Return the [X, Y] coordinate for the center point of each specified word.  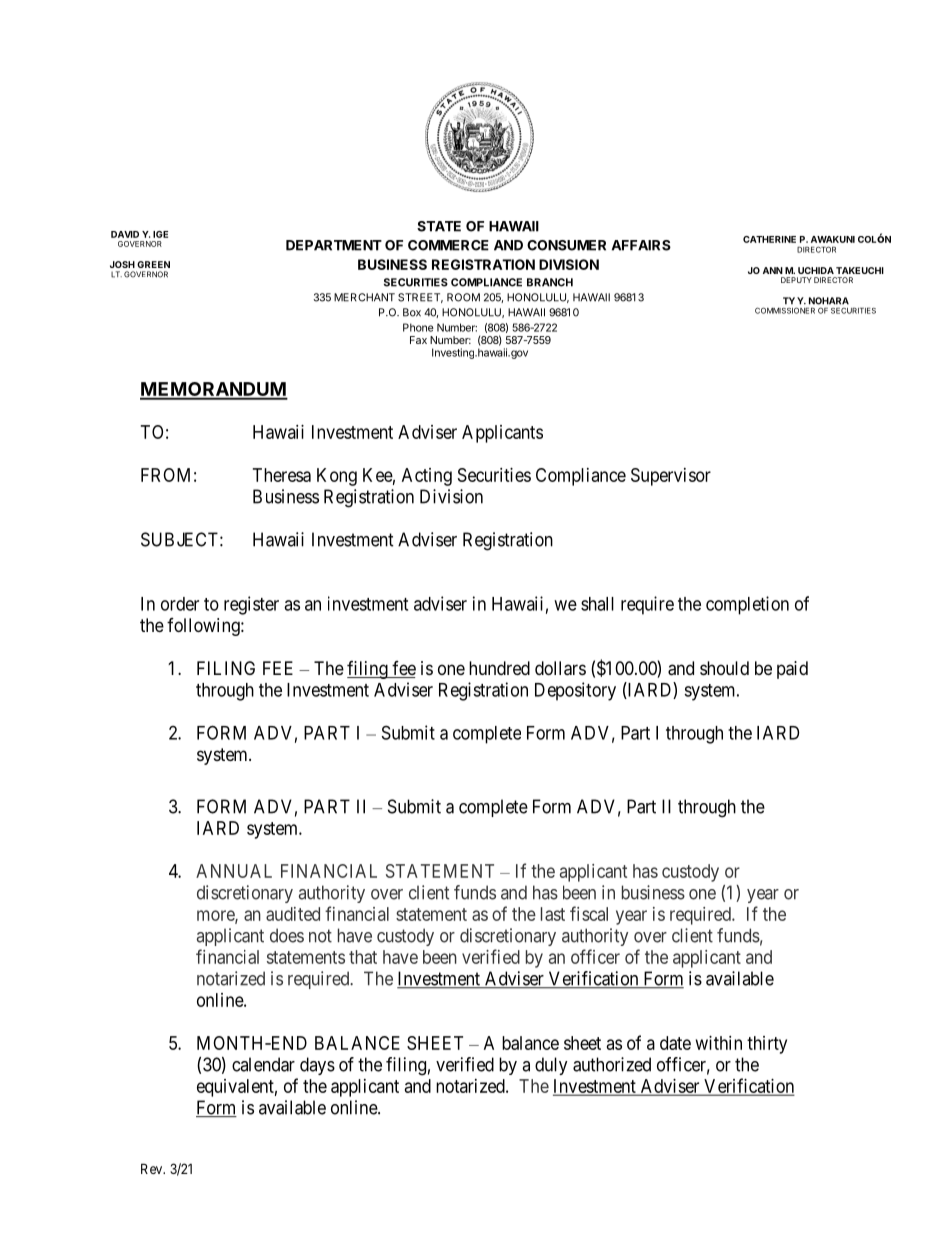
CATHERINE [769, 239]
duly [551, 1066]
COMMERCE [448, 245]
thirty [767, 1045]
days [317, 1066]
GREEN [153, 264]
